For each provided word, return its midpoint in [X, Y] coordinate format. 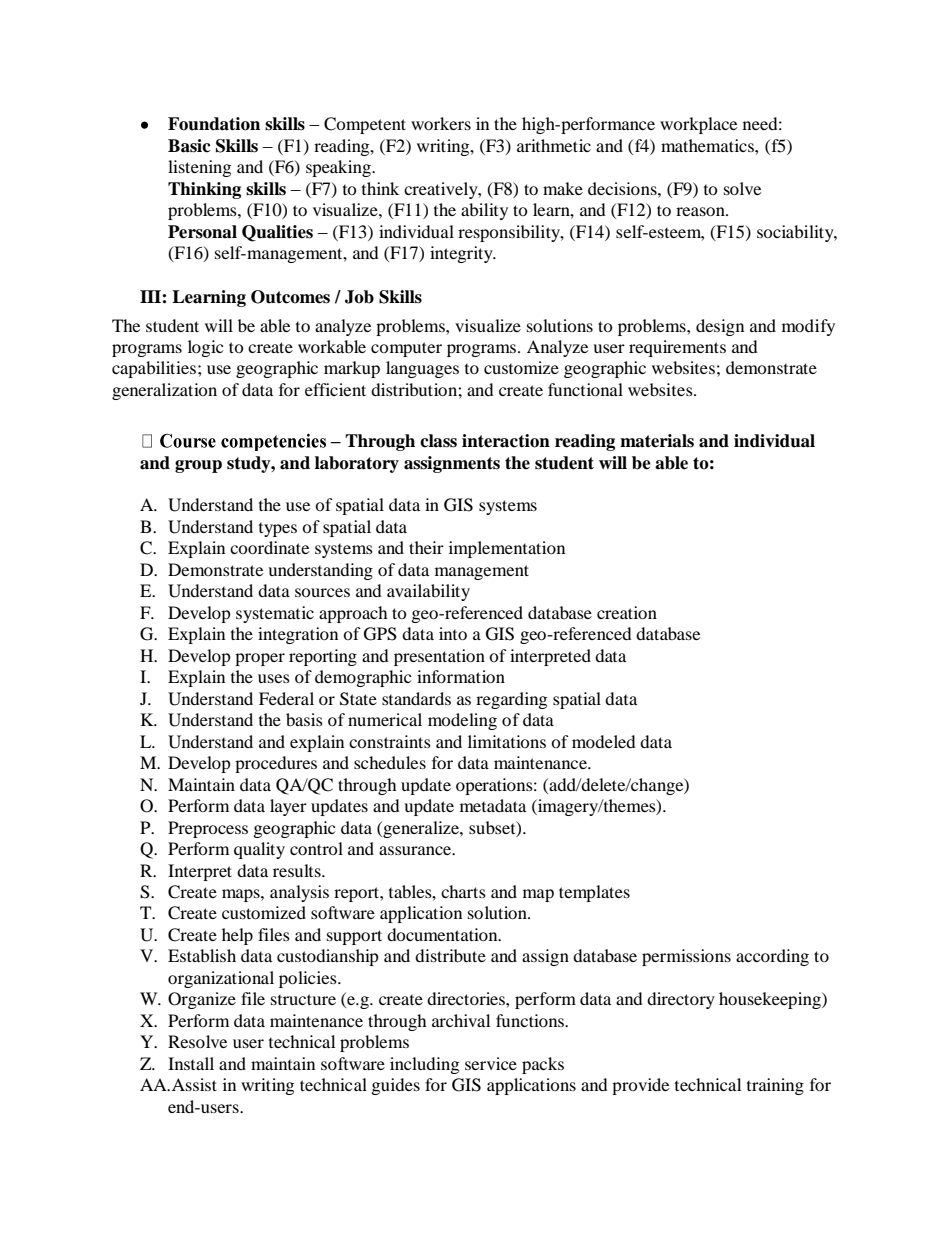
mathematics [708, 145]
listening [199, 168]
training [775, 1086]
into [453, 633]
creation [627, 612]
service [491, 1063]
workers [441, 123]
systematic [275, 614]
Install [191, 1063]
